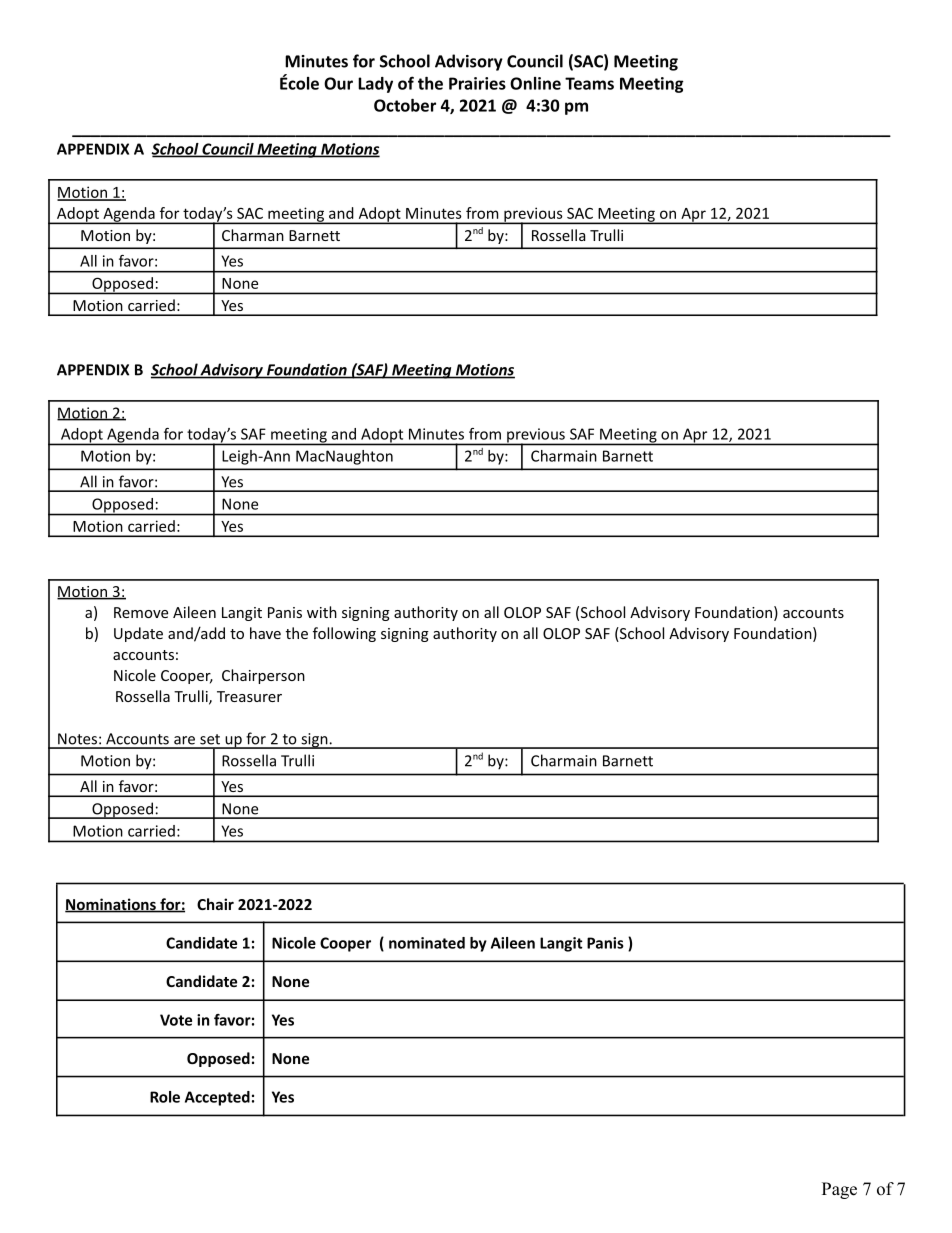 The width and height of the screenshot is (952, 1233). Describe the element at coordinates (217, 1098) in the screenshot. I see `Accepted` at that location.
